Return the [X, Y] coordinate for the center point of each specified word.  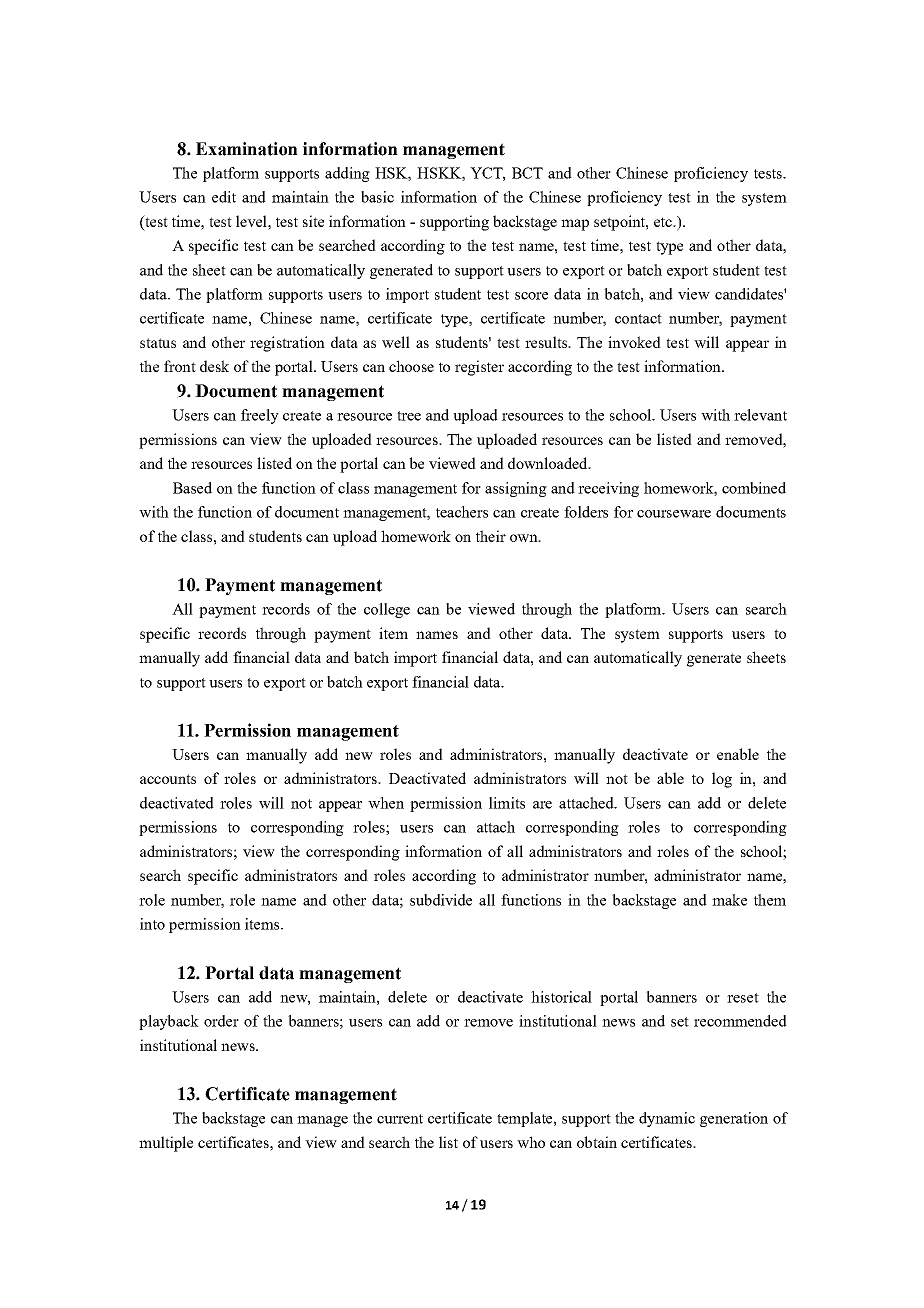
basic [377, 197]
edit [224, 197]
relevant [760, 415]
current [400, 1119]
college [387, 610]
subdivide [441, 900]
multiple [166, 1144]
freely [260, 416]
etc [664, 222]
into [152, 924]
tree [409, 416]
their [491, 536]
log [722, 780]
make [729, 900]
